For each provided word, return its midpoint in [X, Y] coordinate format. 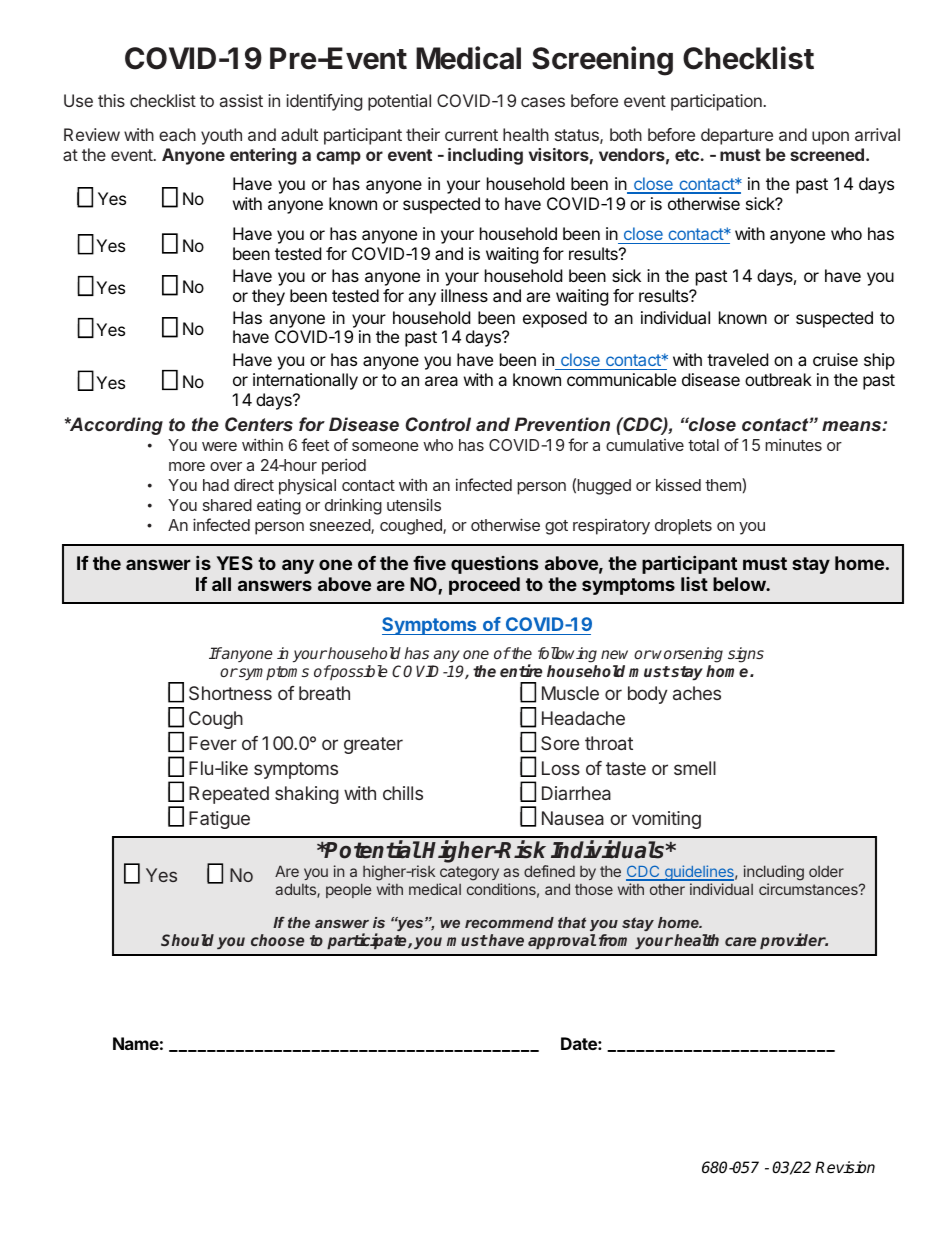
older [826, 871]
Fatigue [219, 820]
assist [241, 100]
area [441, 381]
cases [543, 102]
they [268, 297]
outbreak [778, 379]
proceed [484, 586]
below [740, 584]
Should [187, 940]
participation [716, 102]
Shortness [230, 693]
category [469, 875]
